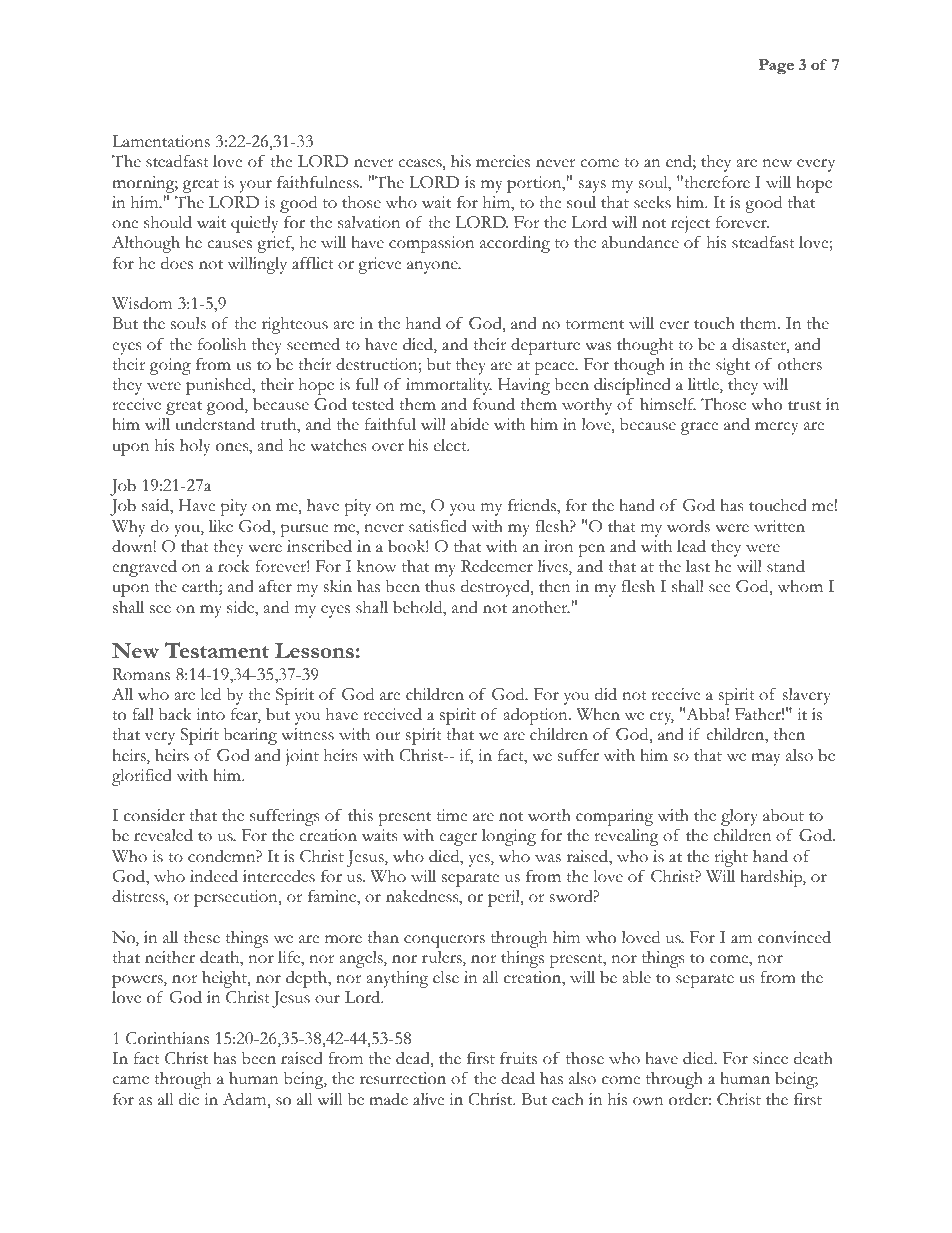 Image resolution: width=952 pixels, height=1233 pixels. Describe the element at coordinates (698, 566) in the image. I see `last` at that location.
